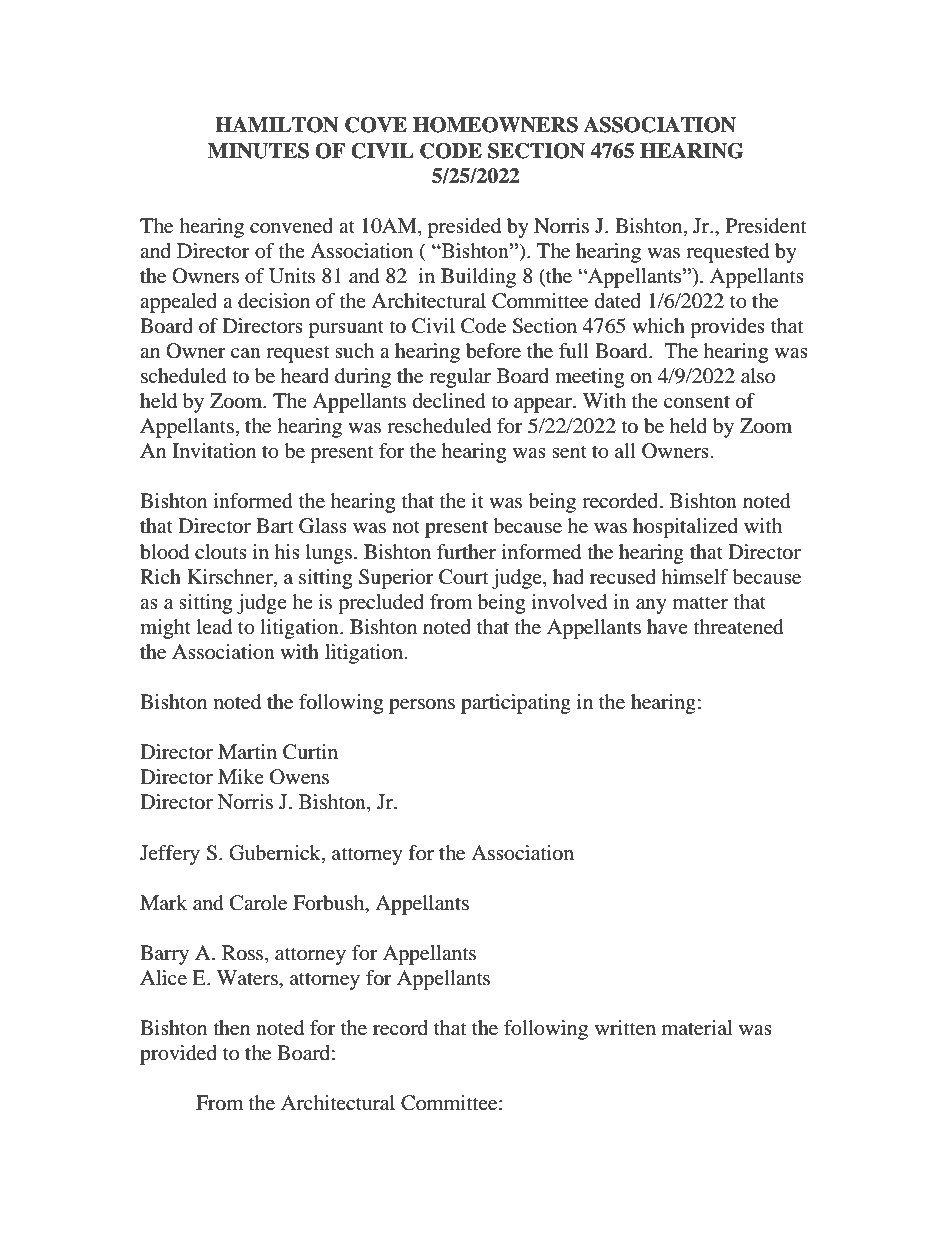  Describe the element at coordinates (766, 226) in the document. I see `President` at that location.
